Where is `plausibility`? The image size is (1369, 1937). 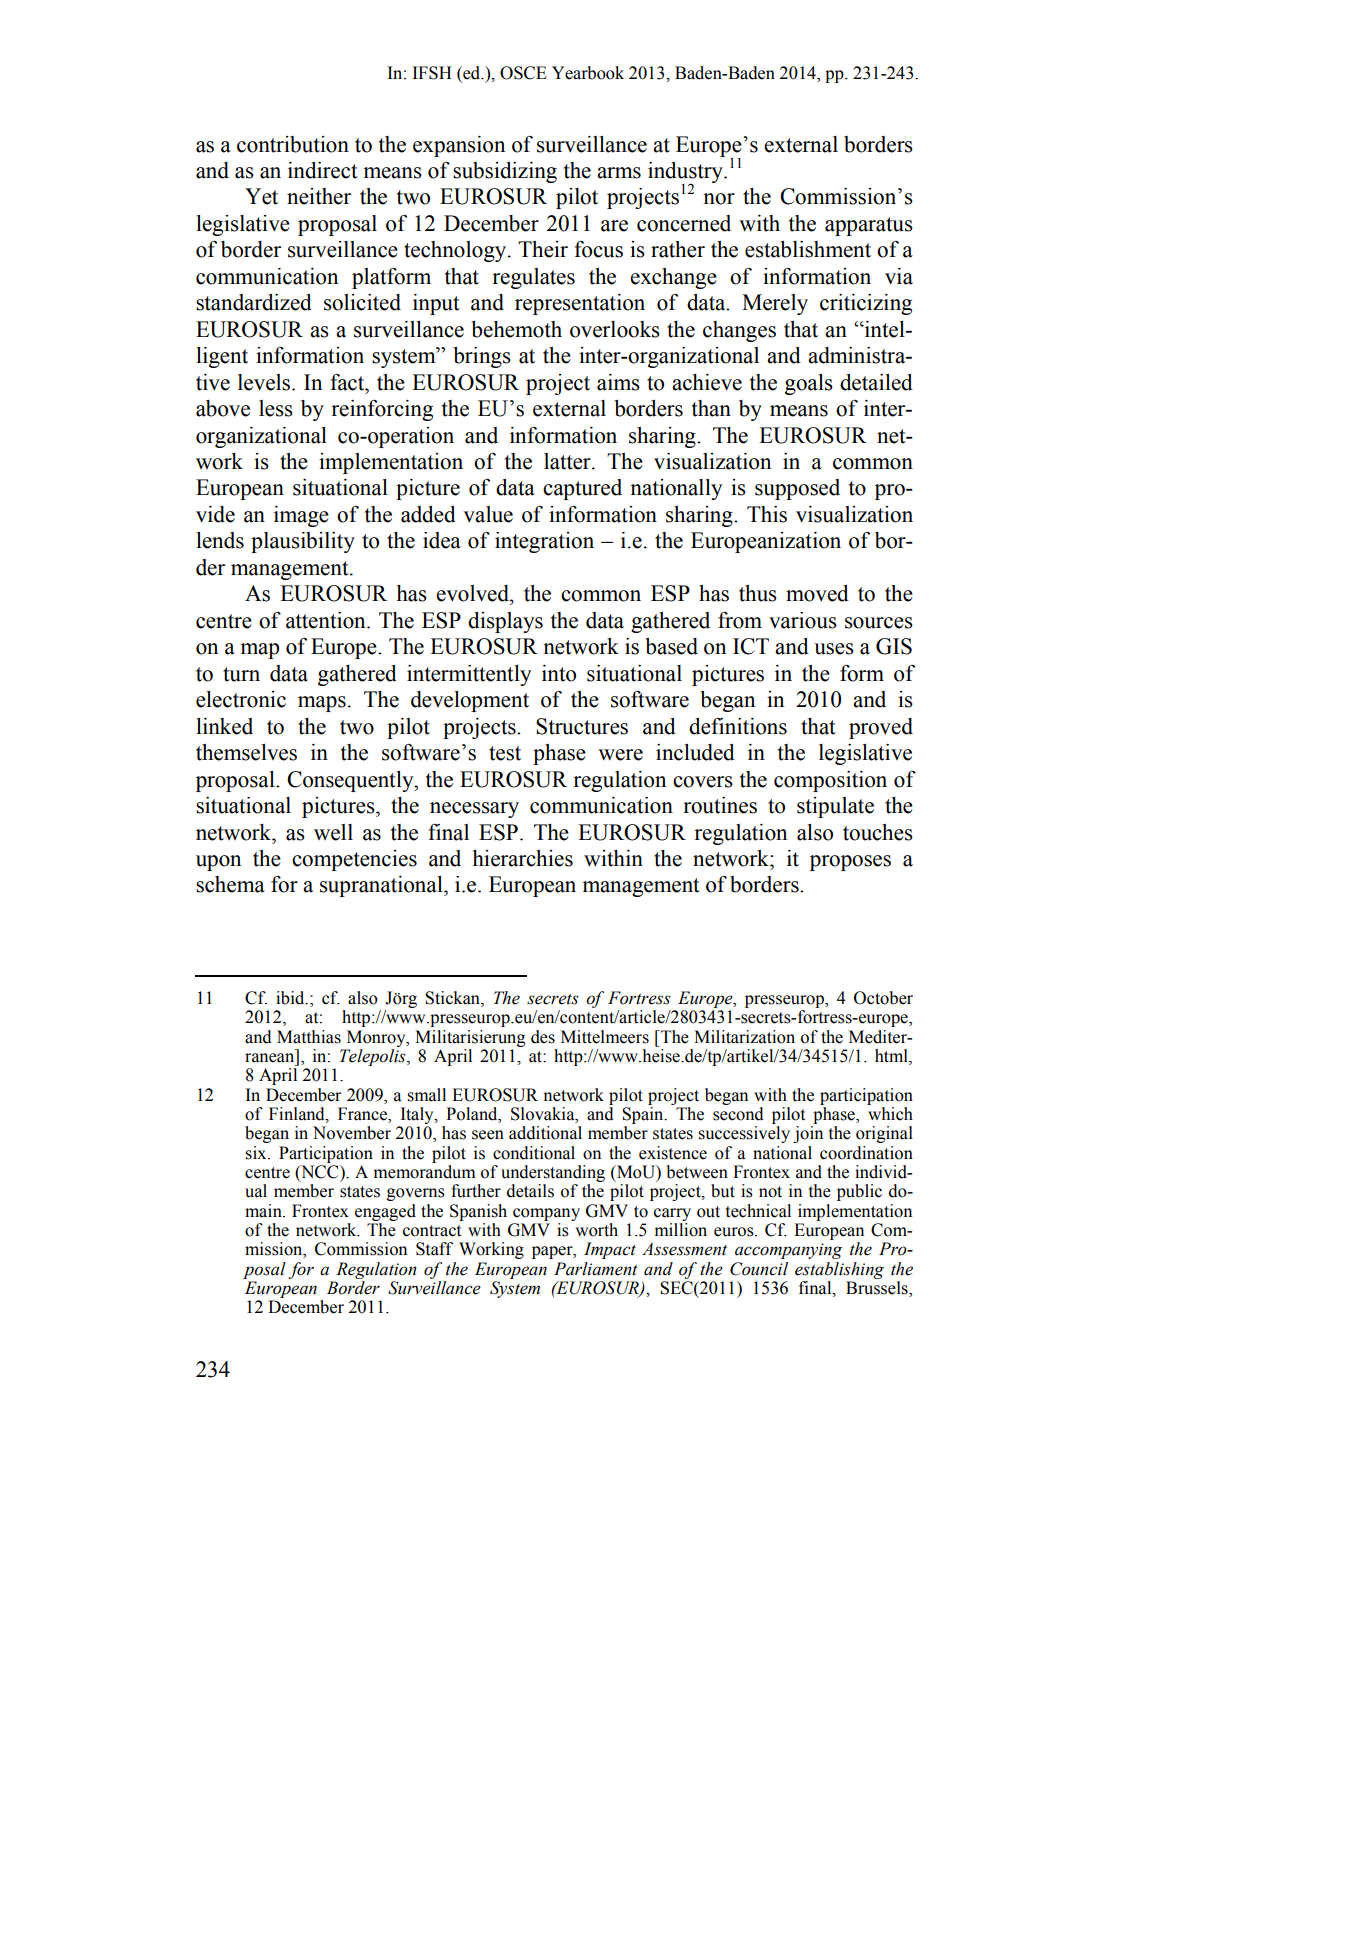
plausibility is located at coordinates (303, 542).
